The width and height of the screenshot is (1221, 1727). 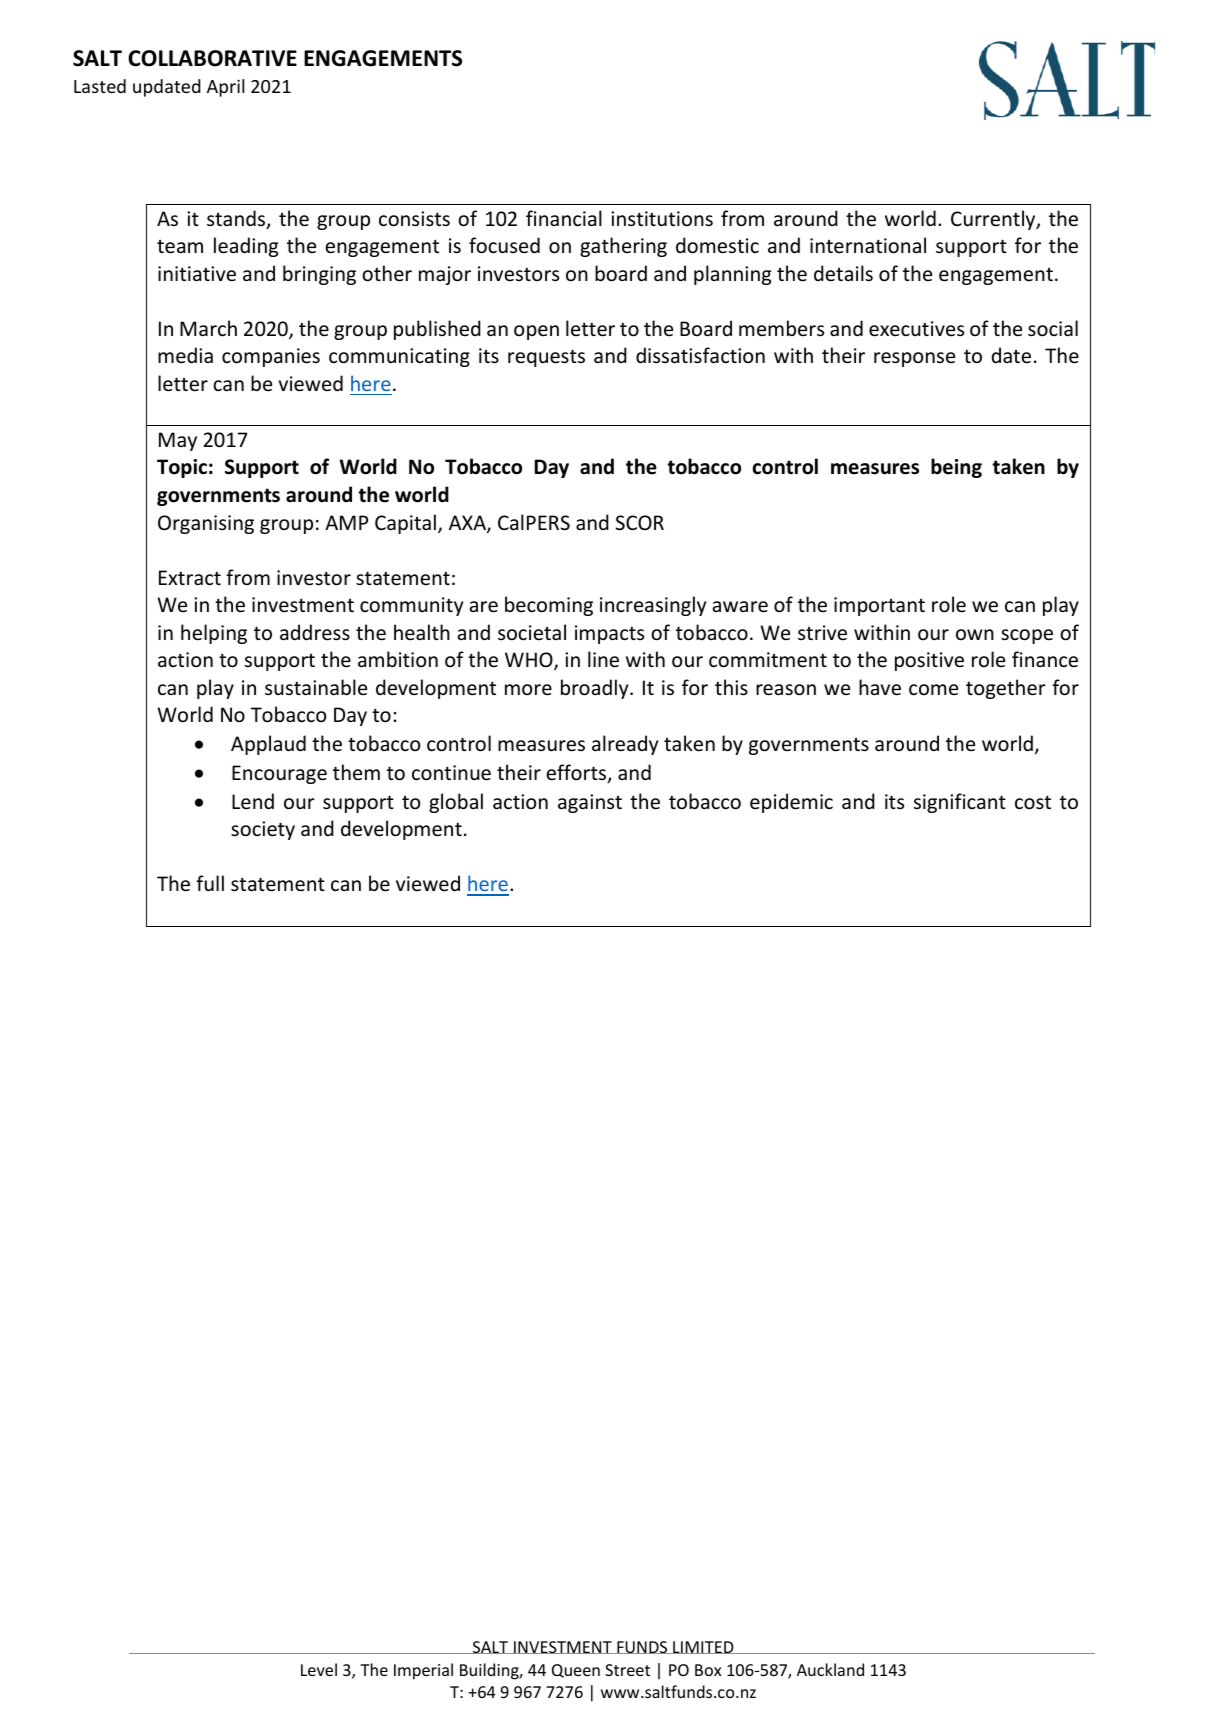 I want to click on response, so click(x=914, y=359).
